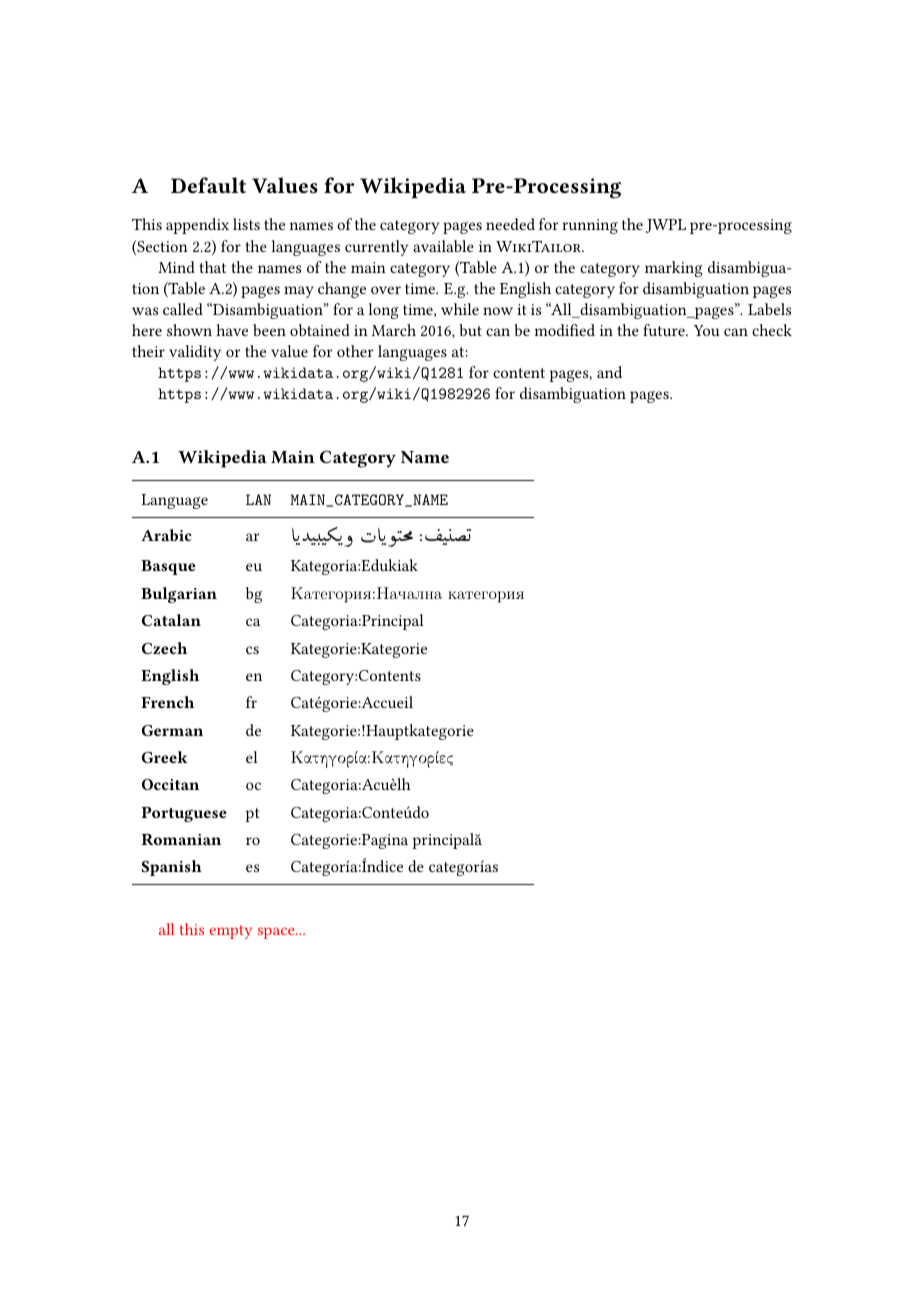 This image has height=1308, width=924. Describe the element at coordinates (246, 224) in the image. I see `lists` at that location.
